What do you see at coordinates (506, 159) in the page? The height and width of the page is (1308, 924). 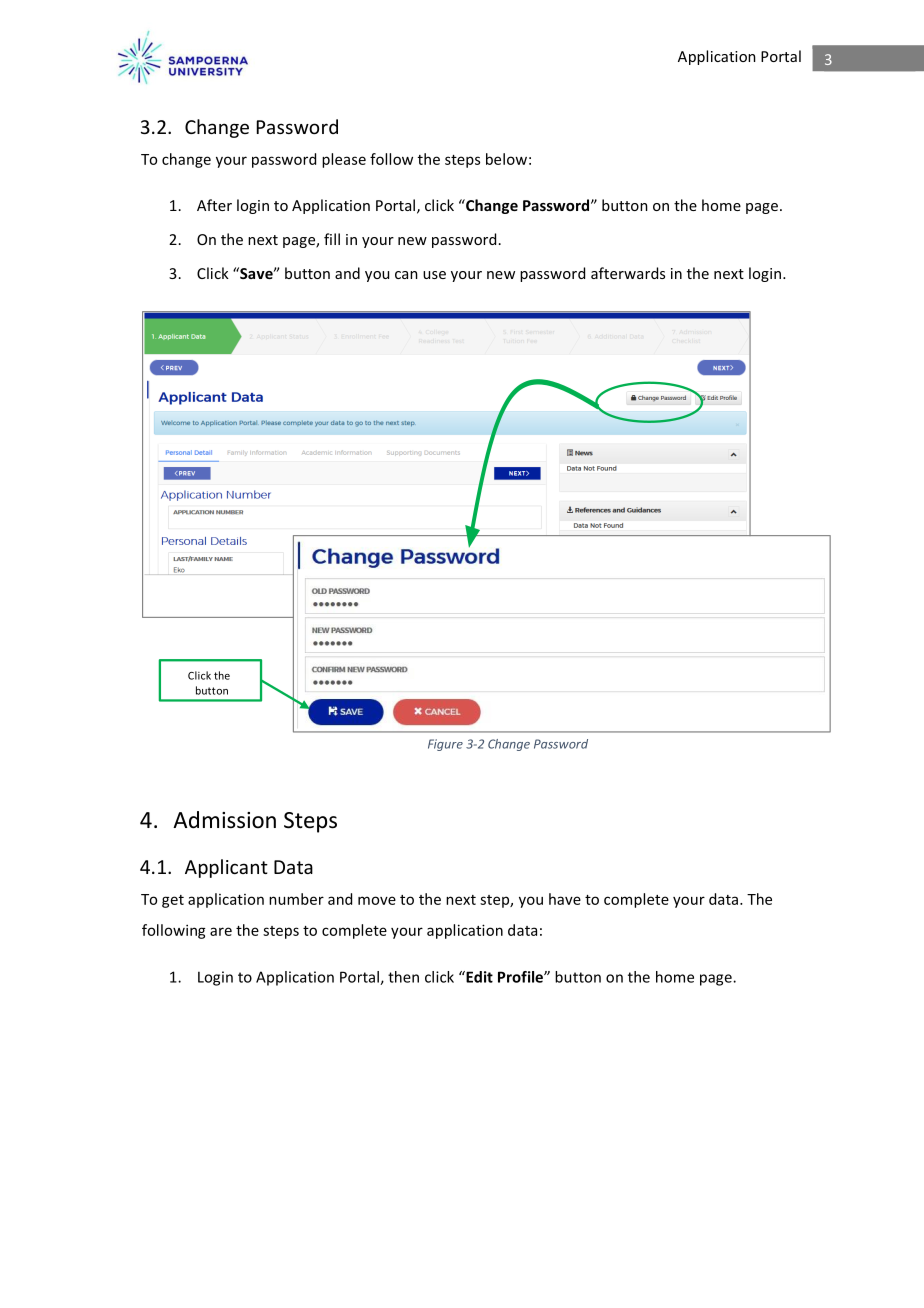 I see `below` at bounding box center [506, 159].
